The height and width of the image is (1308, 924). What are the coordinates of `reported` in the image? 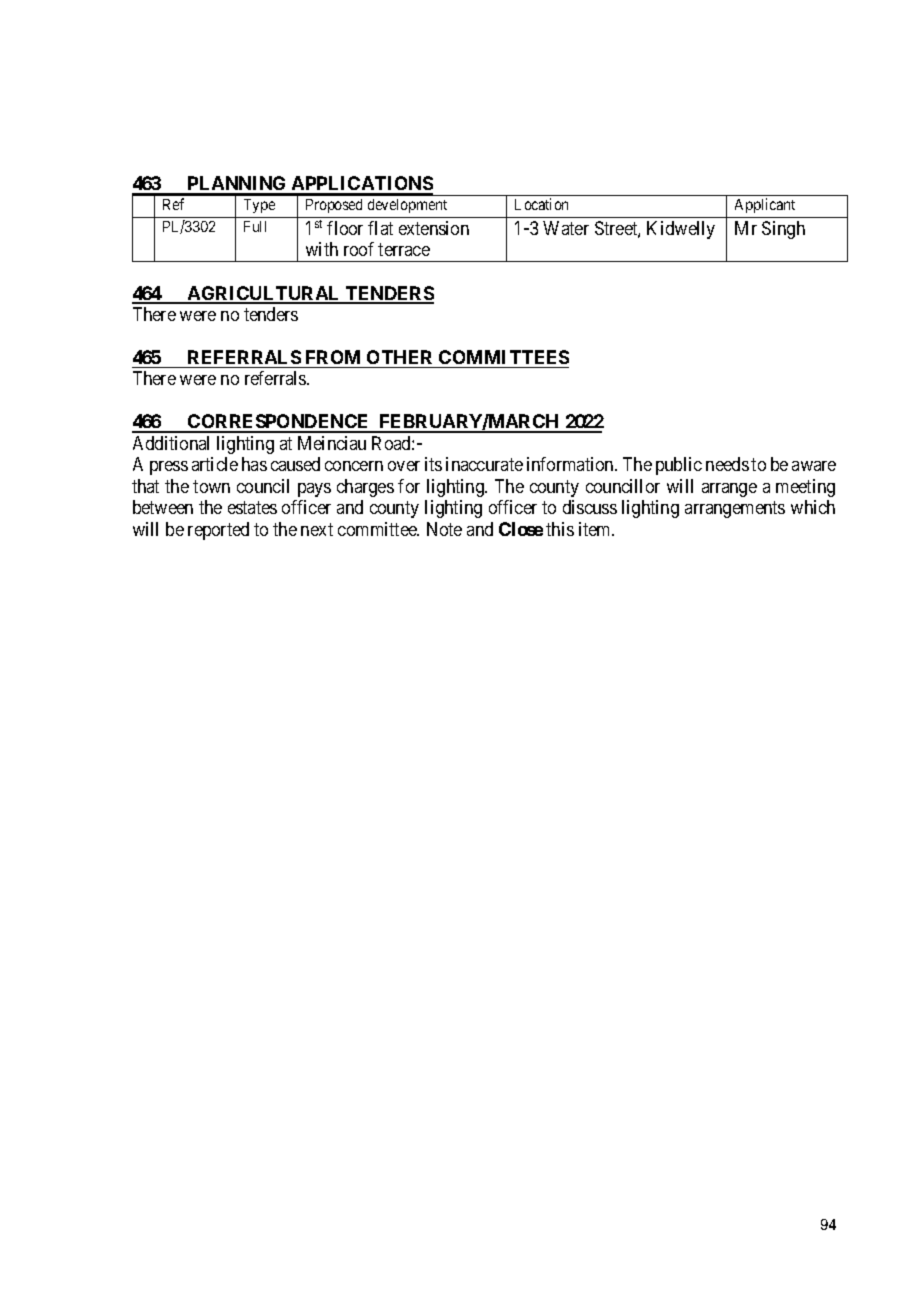 It's located at (218, 531).
